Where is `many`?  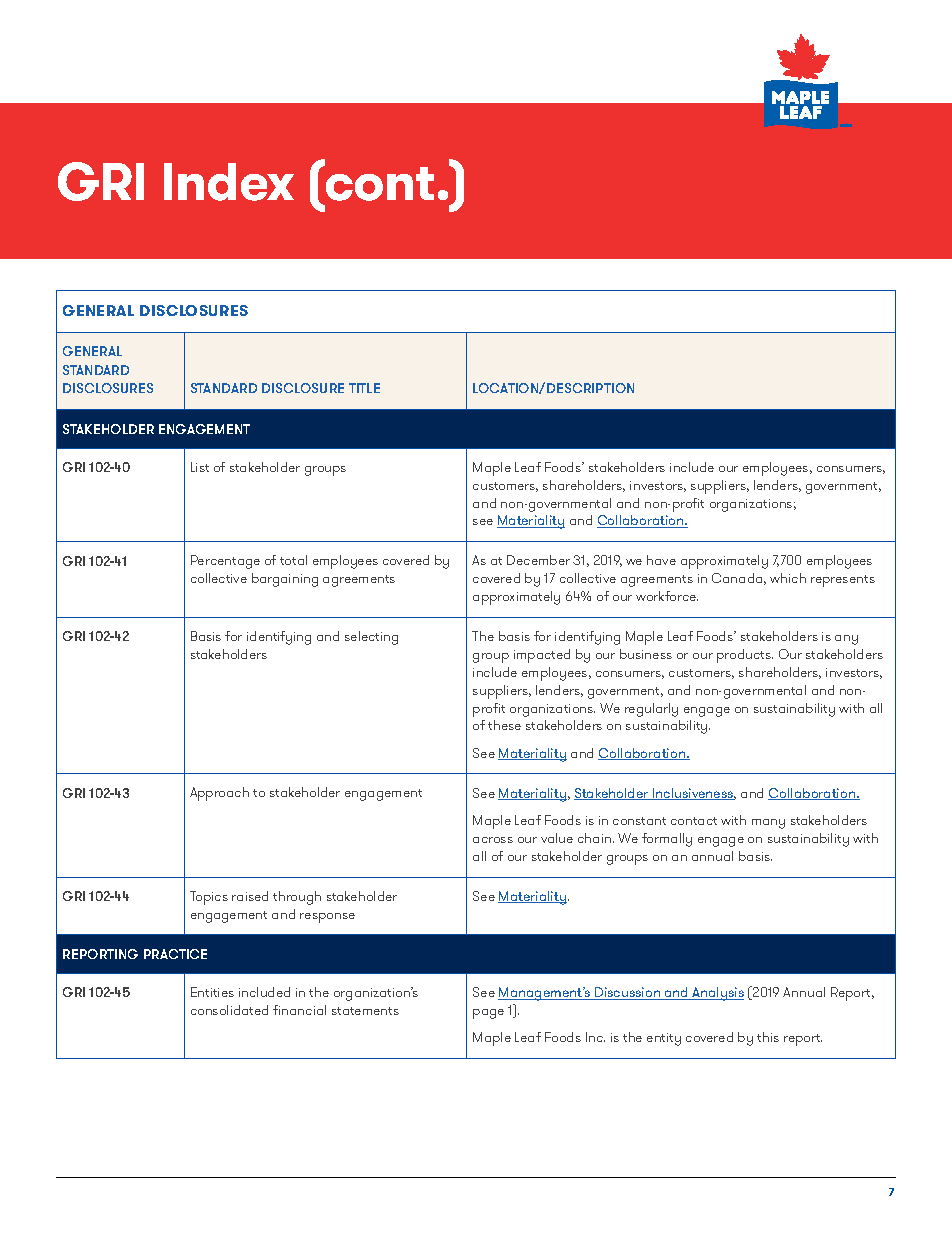 many is located at coordinates (768, 824).
